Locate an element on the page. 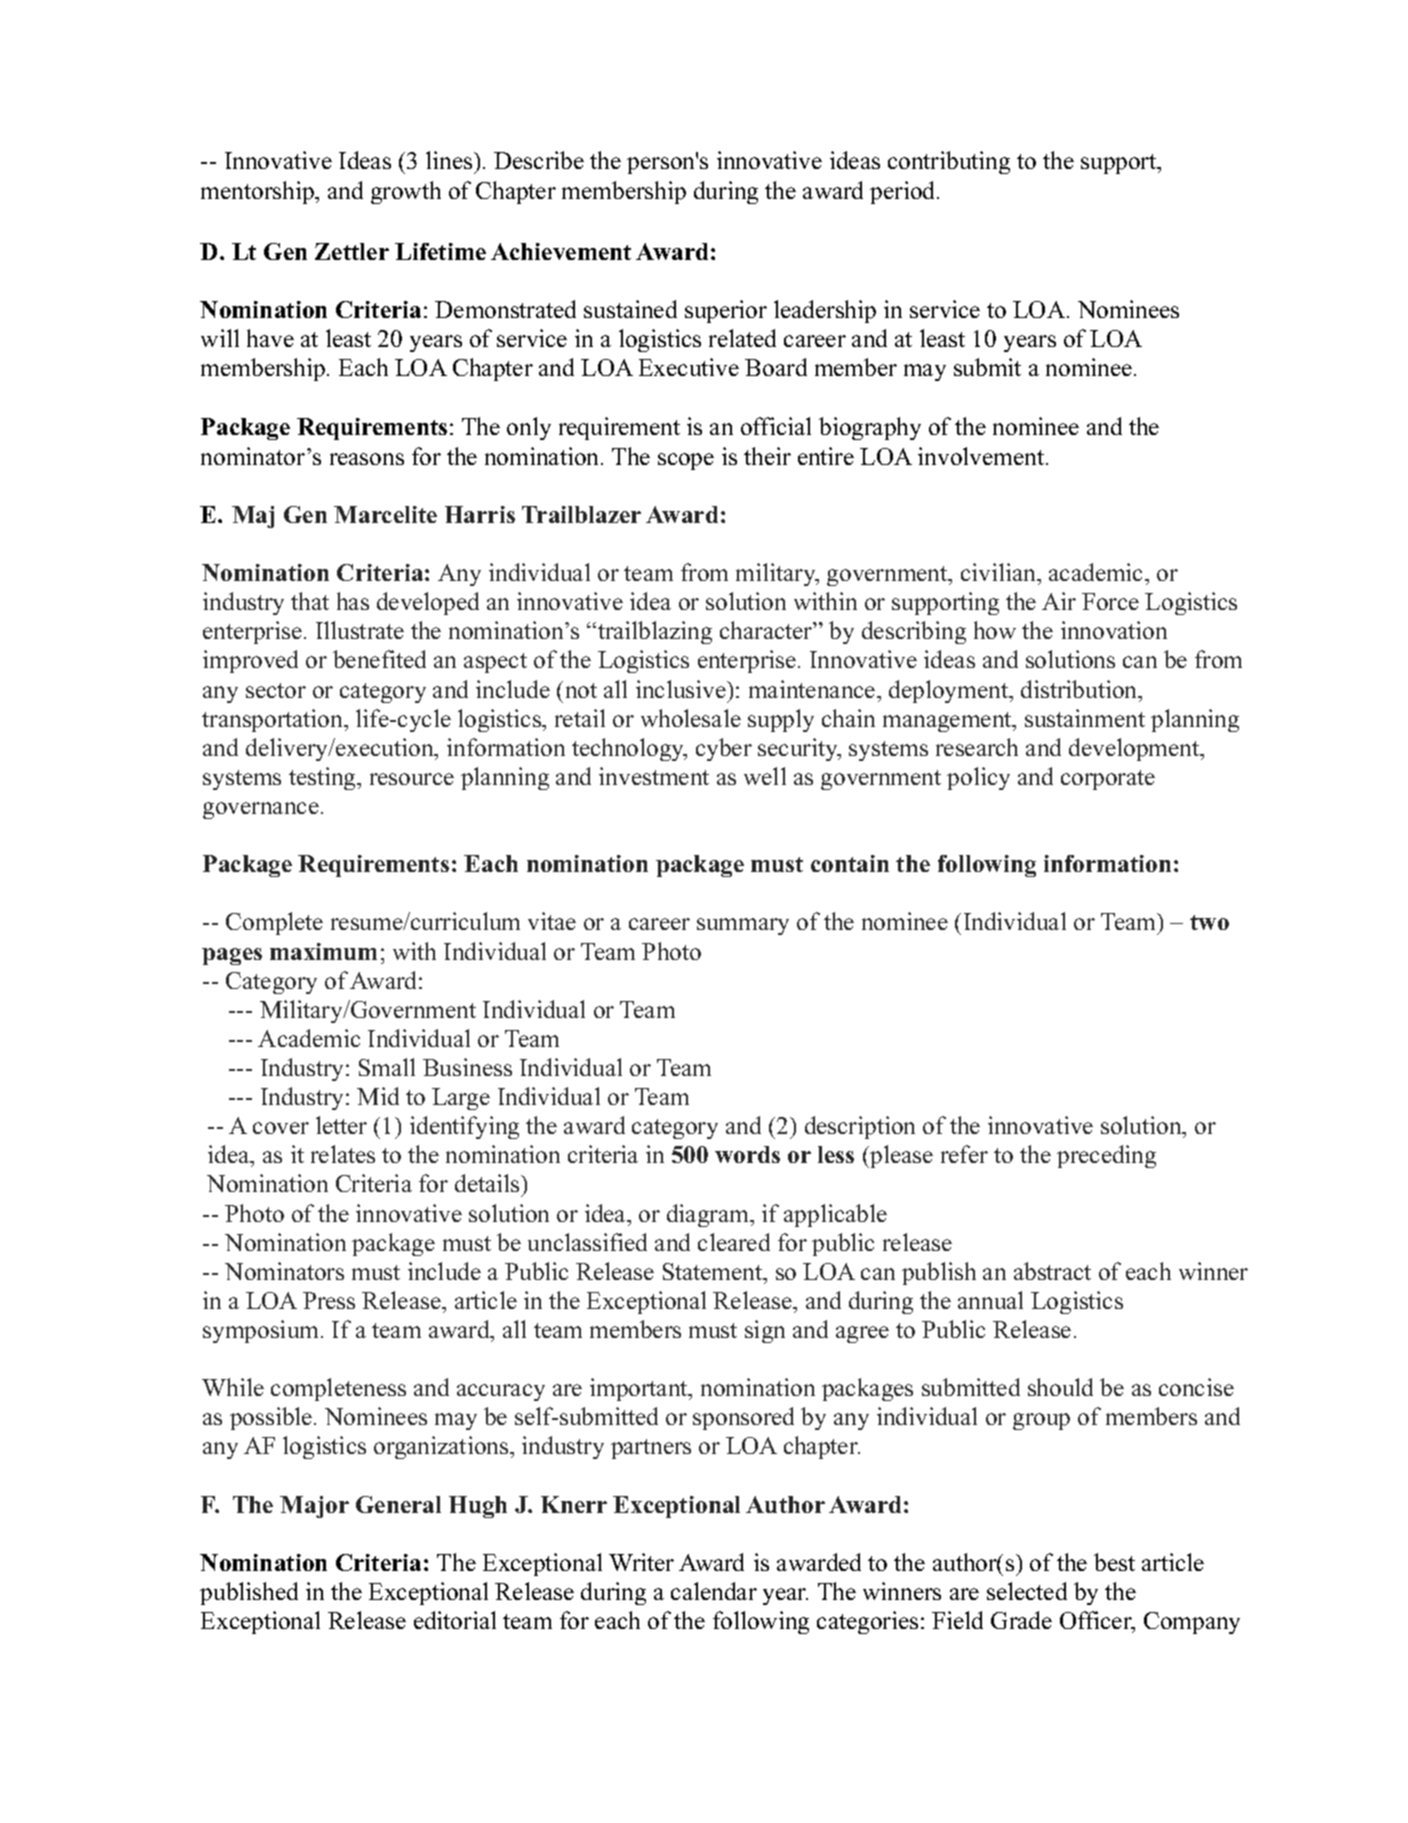  inclusive is located at coordinates (682, 689).
